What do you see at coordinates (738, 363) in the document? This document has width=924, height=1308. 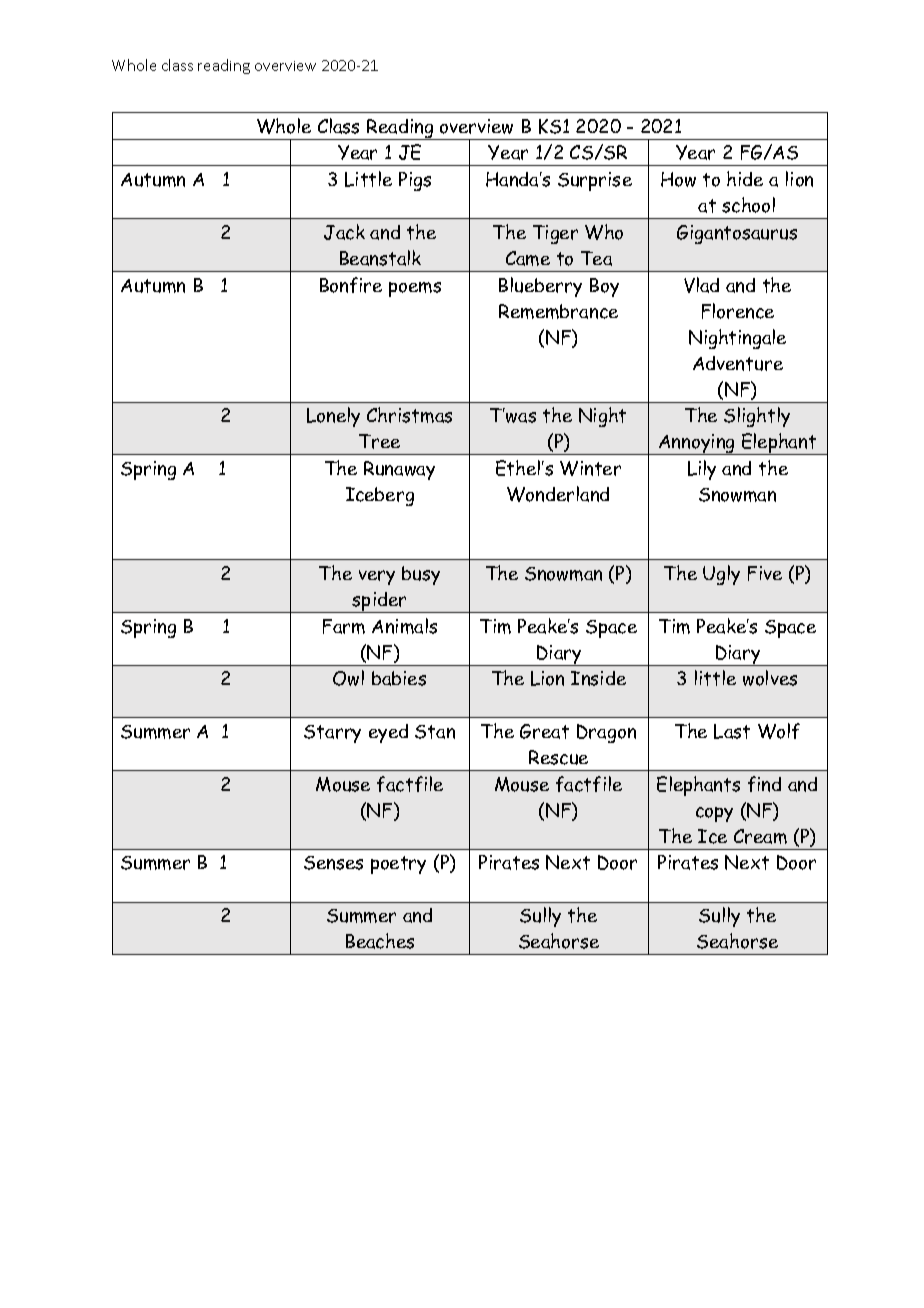 I see `Adventure` at bounding box center [738, 363].
